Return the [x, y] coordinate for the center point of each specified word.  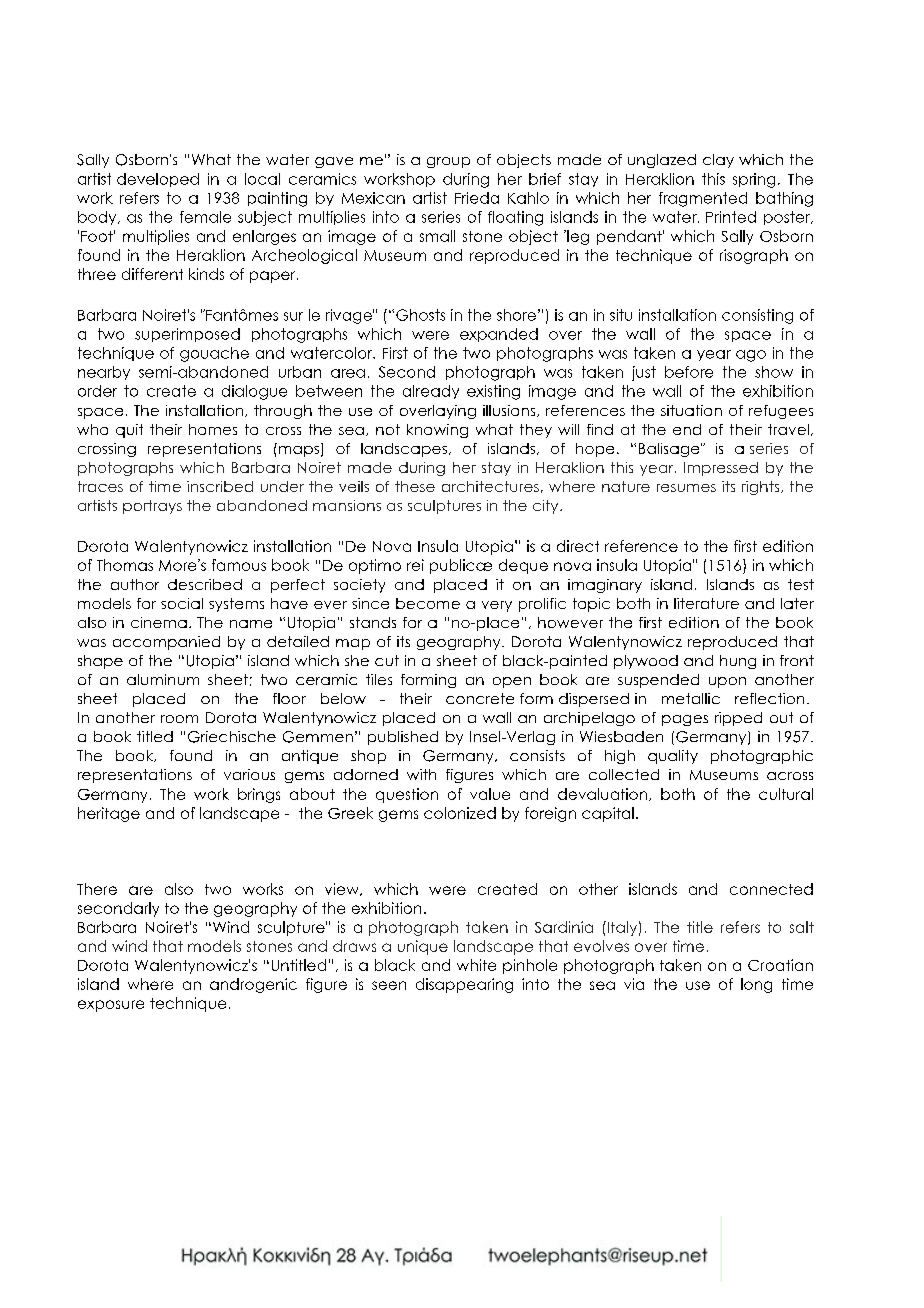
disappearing [464, 985]
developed [158, 180]
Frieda [477, 198]
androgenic [253, 985]
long [756, 985]
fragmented [703, 199]
